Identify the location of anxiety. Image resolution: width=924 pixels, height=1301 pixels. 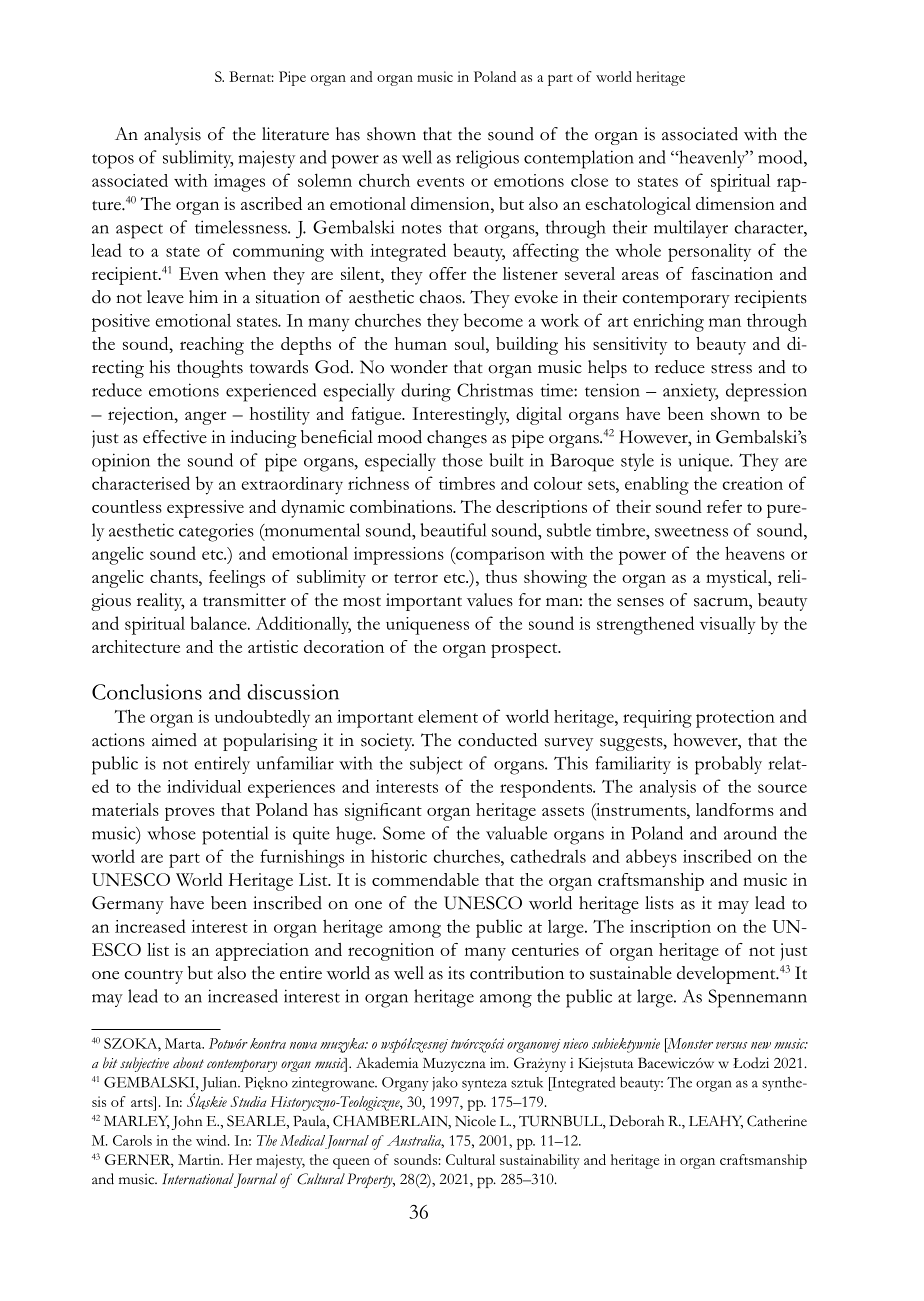
(690, 392).
